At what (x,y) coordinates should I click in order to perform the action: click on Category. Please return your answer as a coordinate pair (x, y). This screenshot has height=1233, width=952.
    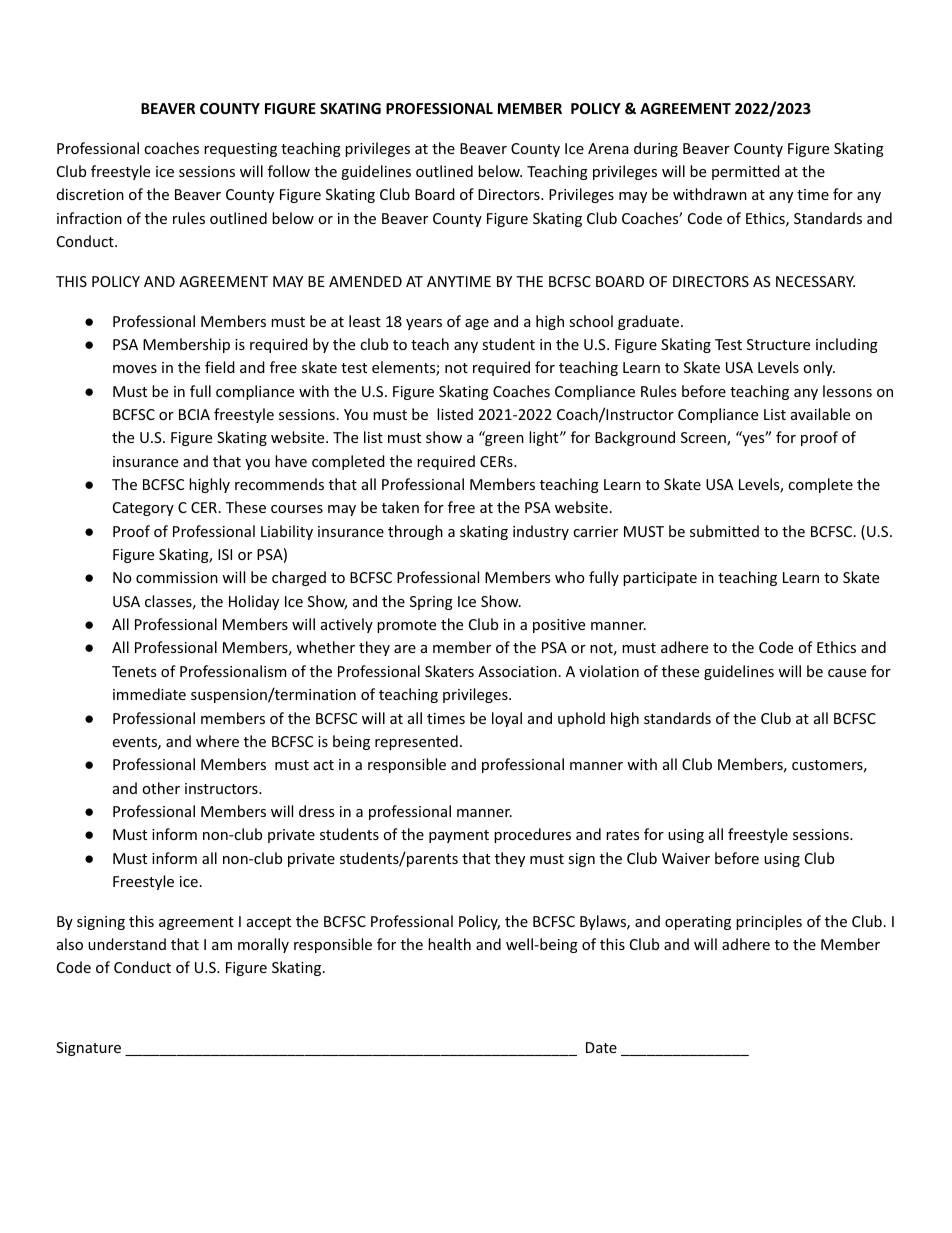
    Looking at the image, I should click on (143, 509).
